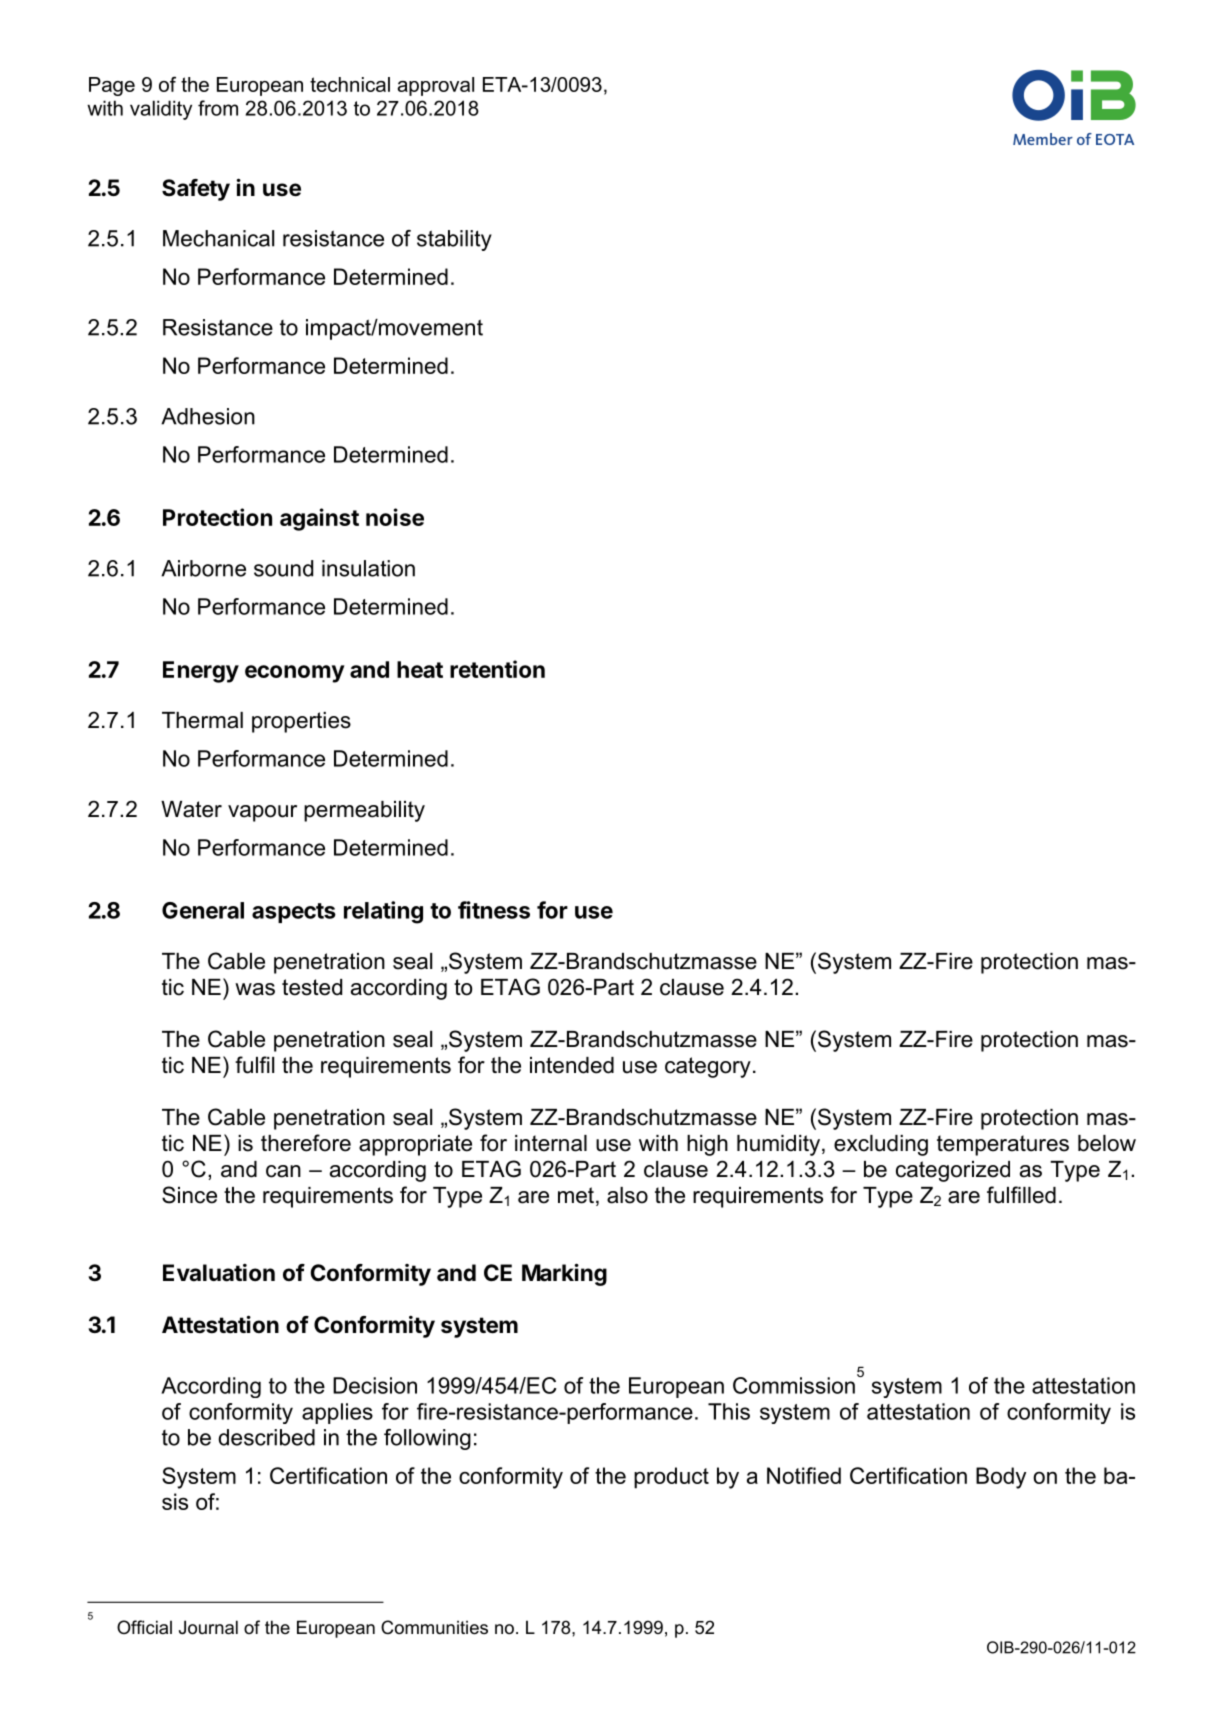  I want to click on also, so click(627, 1195).
